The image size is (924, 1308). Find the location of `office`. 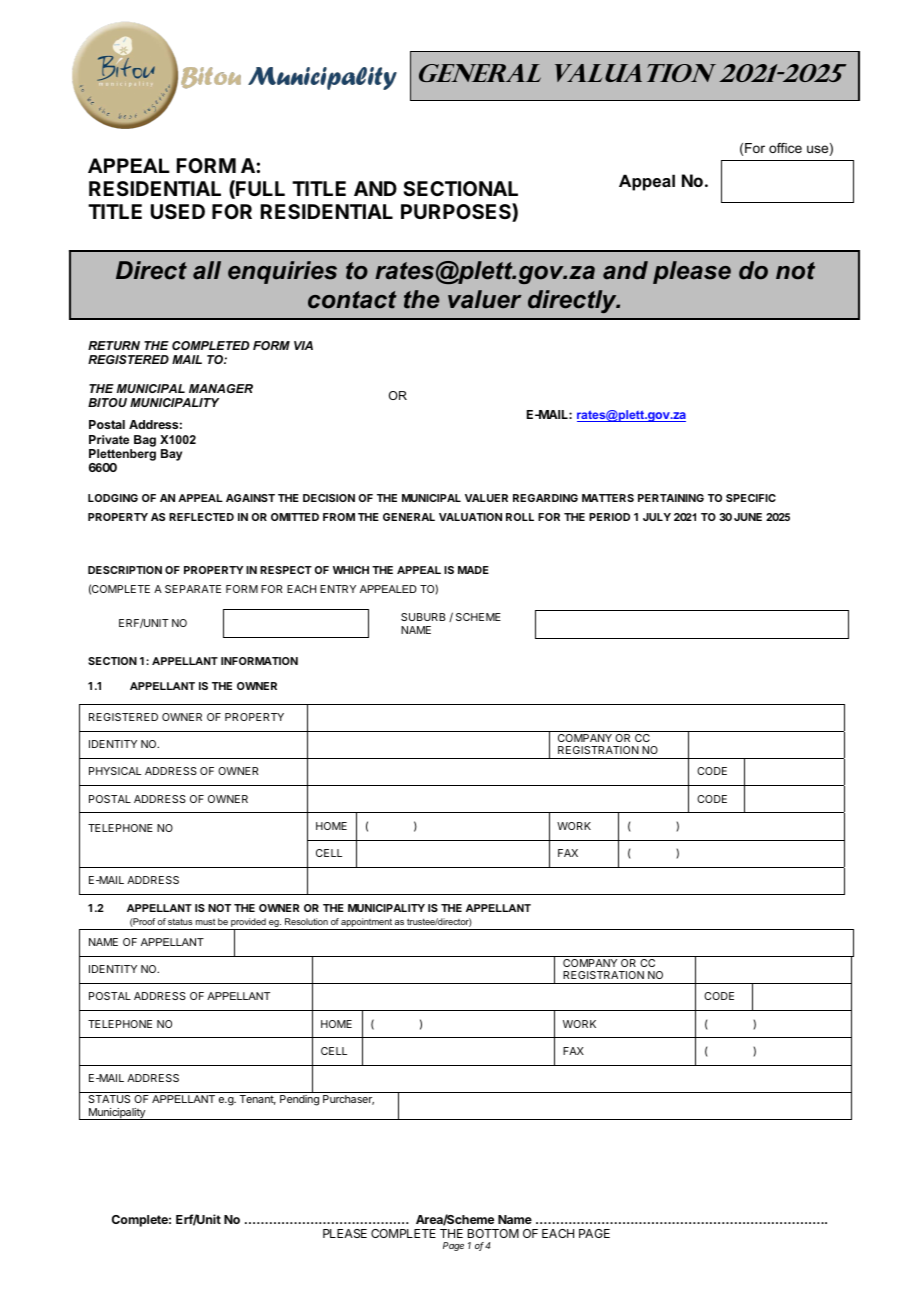

office is located at coordinates (785, 148).
